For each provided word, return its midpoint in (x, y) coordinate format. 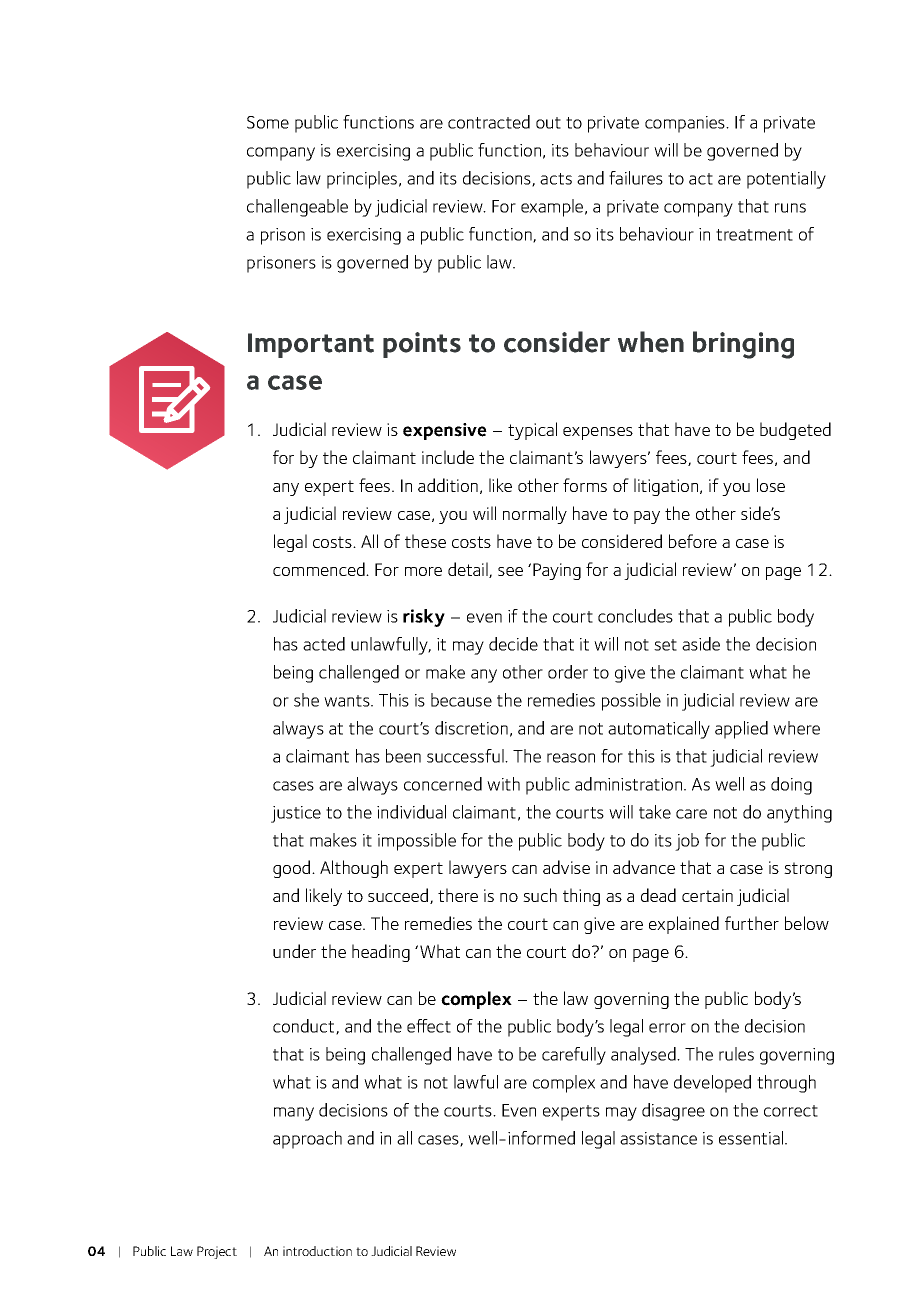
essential (752, 1138)
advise (566, 867)
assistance (658, 1138)
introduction (317, 1251)
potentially (786, 180)
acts (556, 179)
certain (707, 895)
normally (535, 515)
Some (268, 122)
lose (771, 485)
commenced (320, 569)
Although (354, 869)
